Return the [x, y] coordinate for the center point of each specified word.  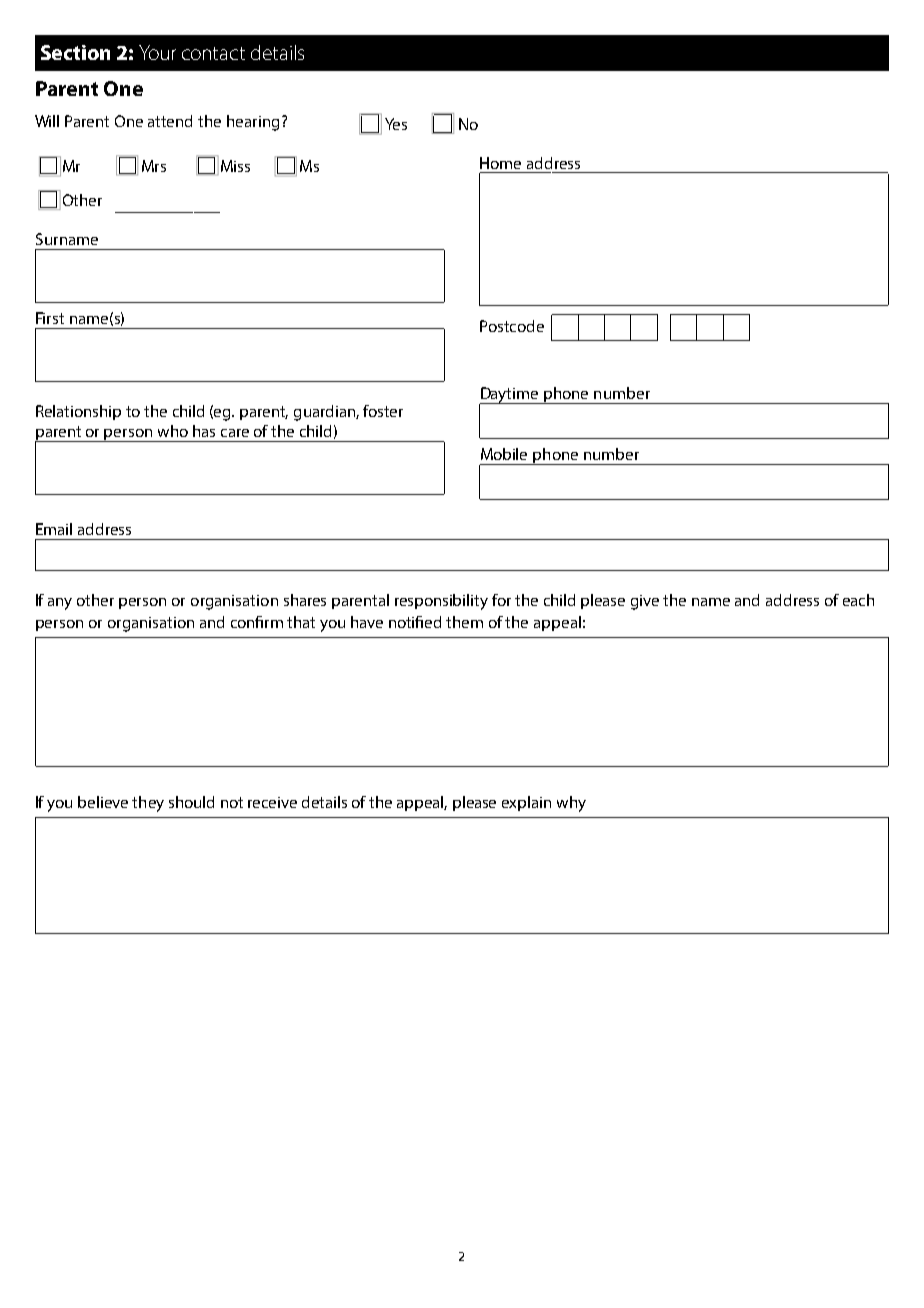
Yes [396, 124]
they [148, 804]
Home [500, 163]
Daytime [510, 396]
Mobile [504, 454]
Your [157, 52]
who [173, 431]
